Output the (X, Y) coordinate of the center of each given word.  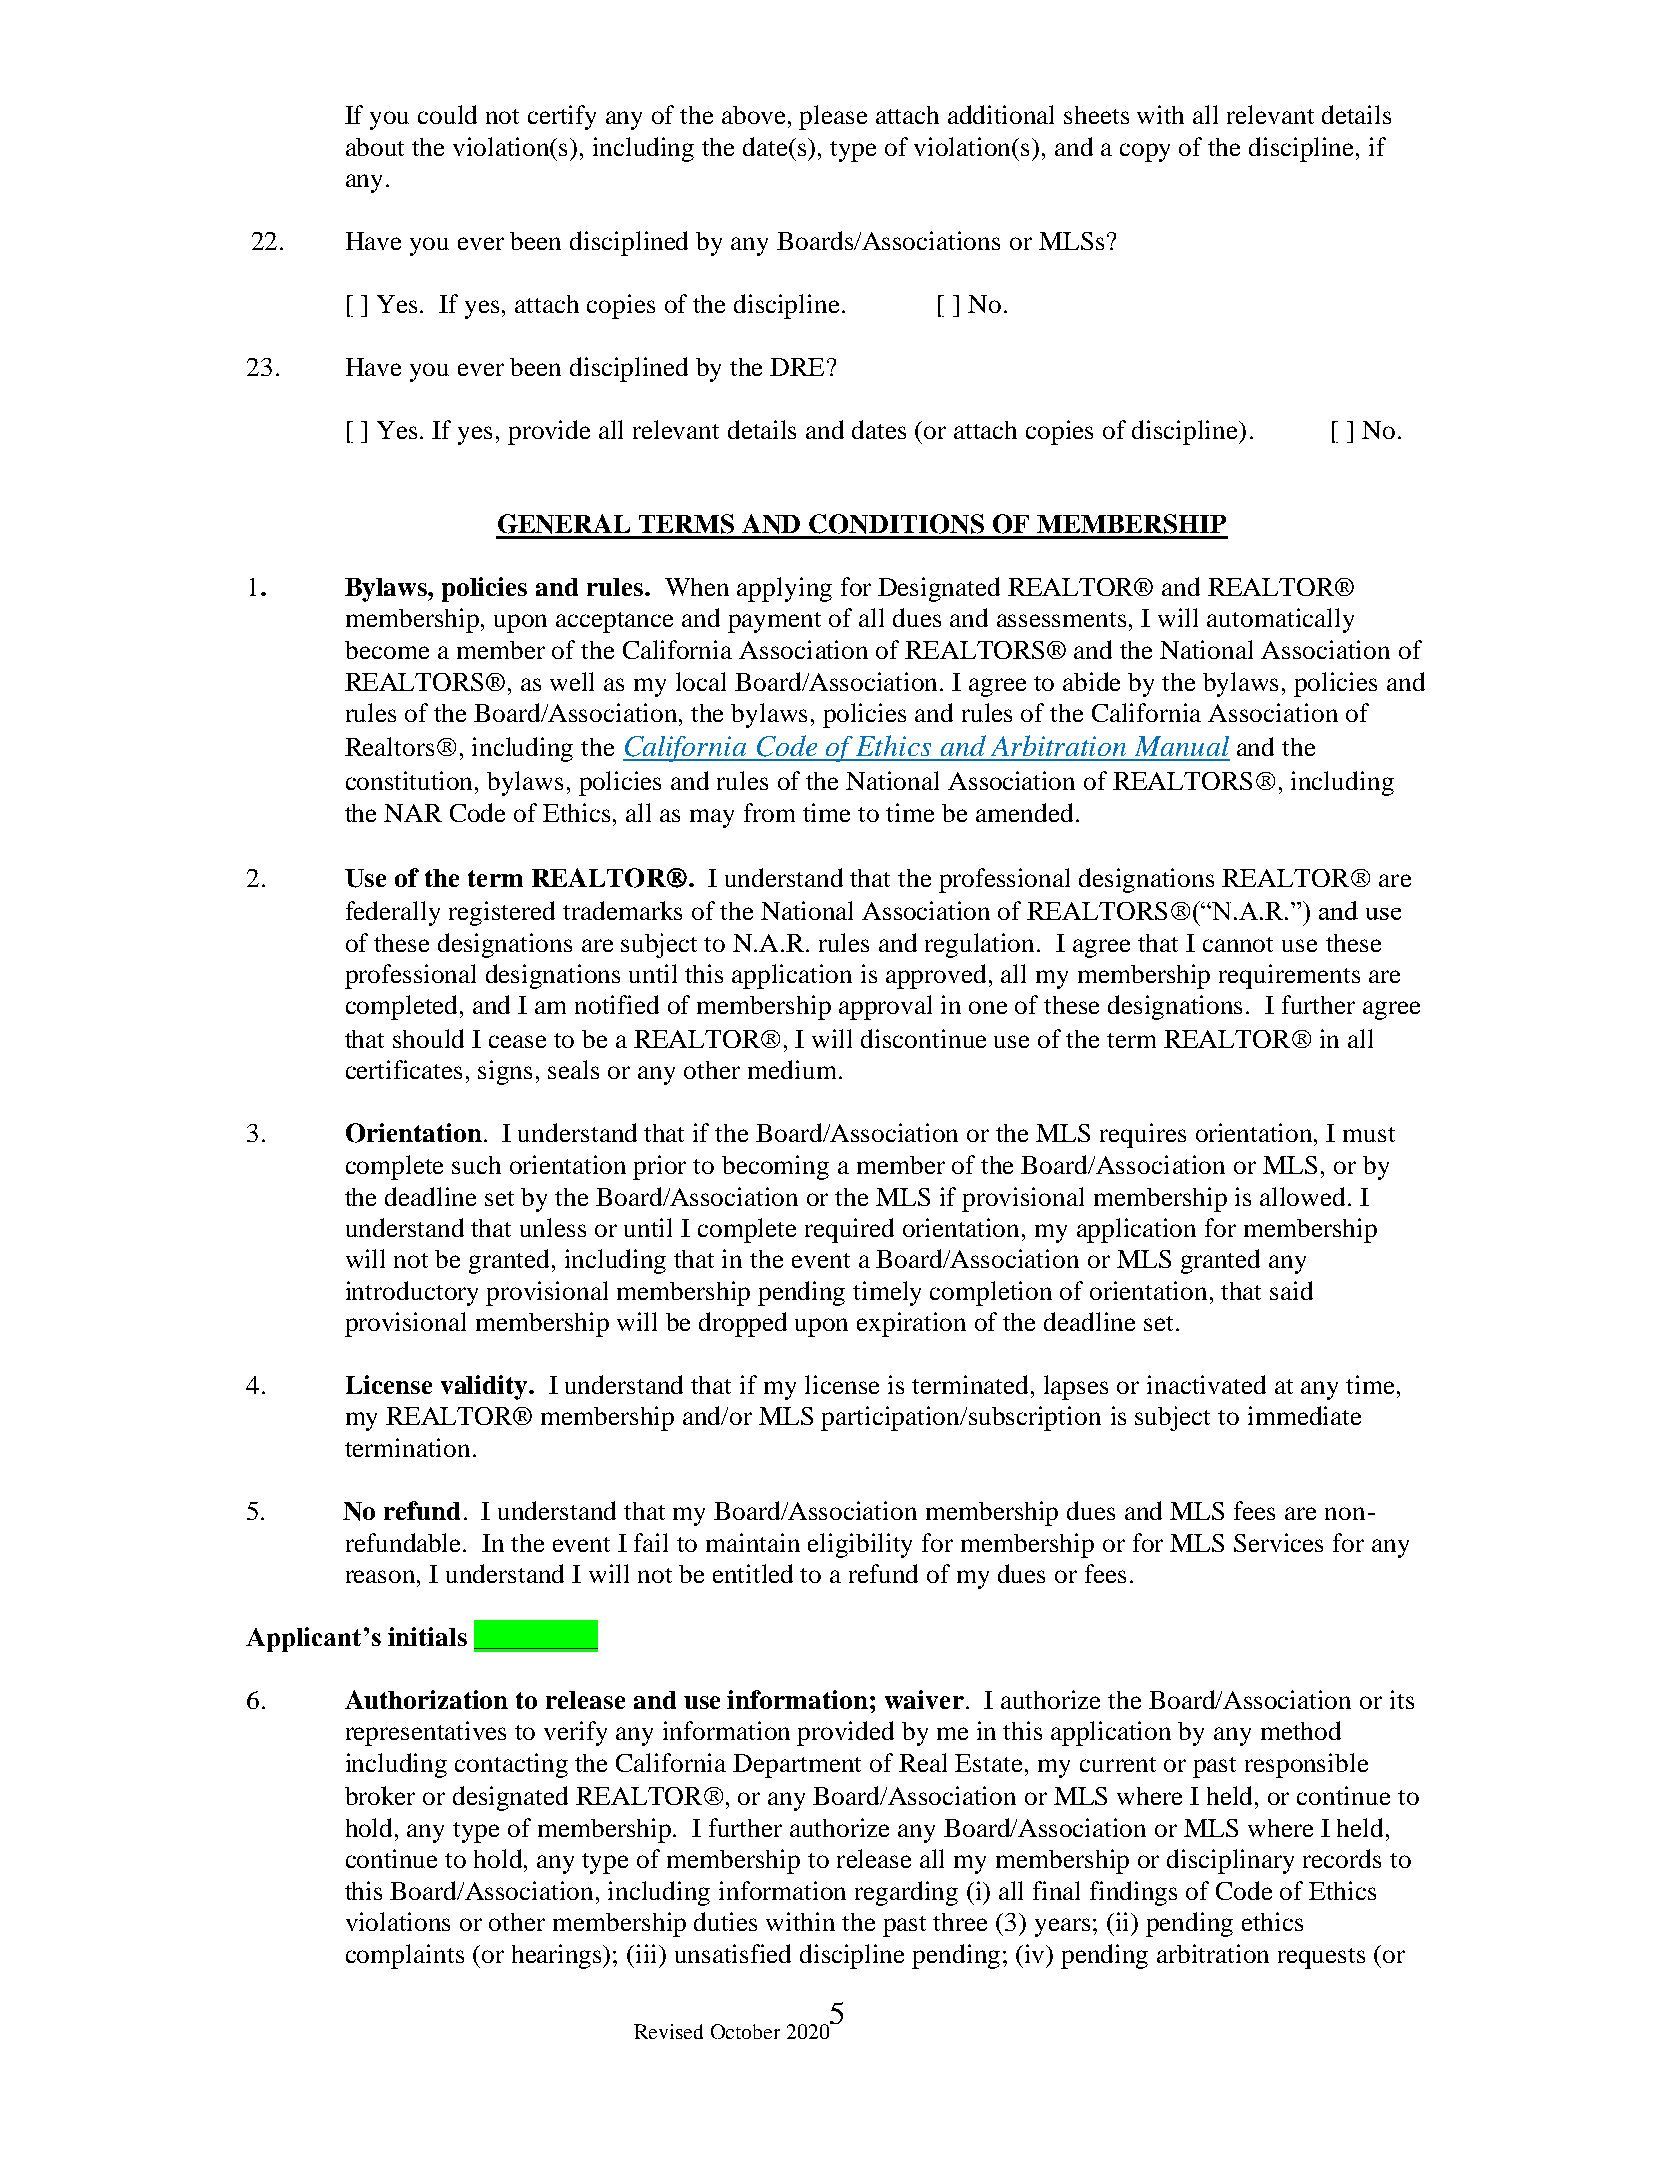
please (833, 117)
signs (505, 1072)
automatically (1280, 620)
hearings (558, 1956)
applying (784, 589)
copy (1145, 152)
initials (427, 1636)
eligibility (860, 1545)
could (447, 114)
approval (885, 1007)
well (572, 681)
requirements (1289, 976)
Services (1278, 1542)
